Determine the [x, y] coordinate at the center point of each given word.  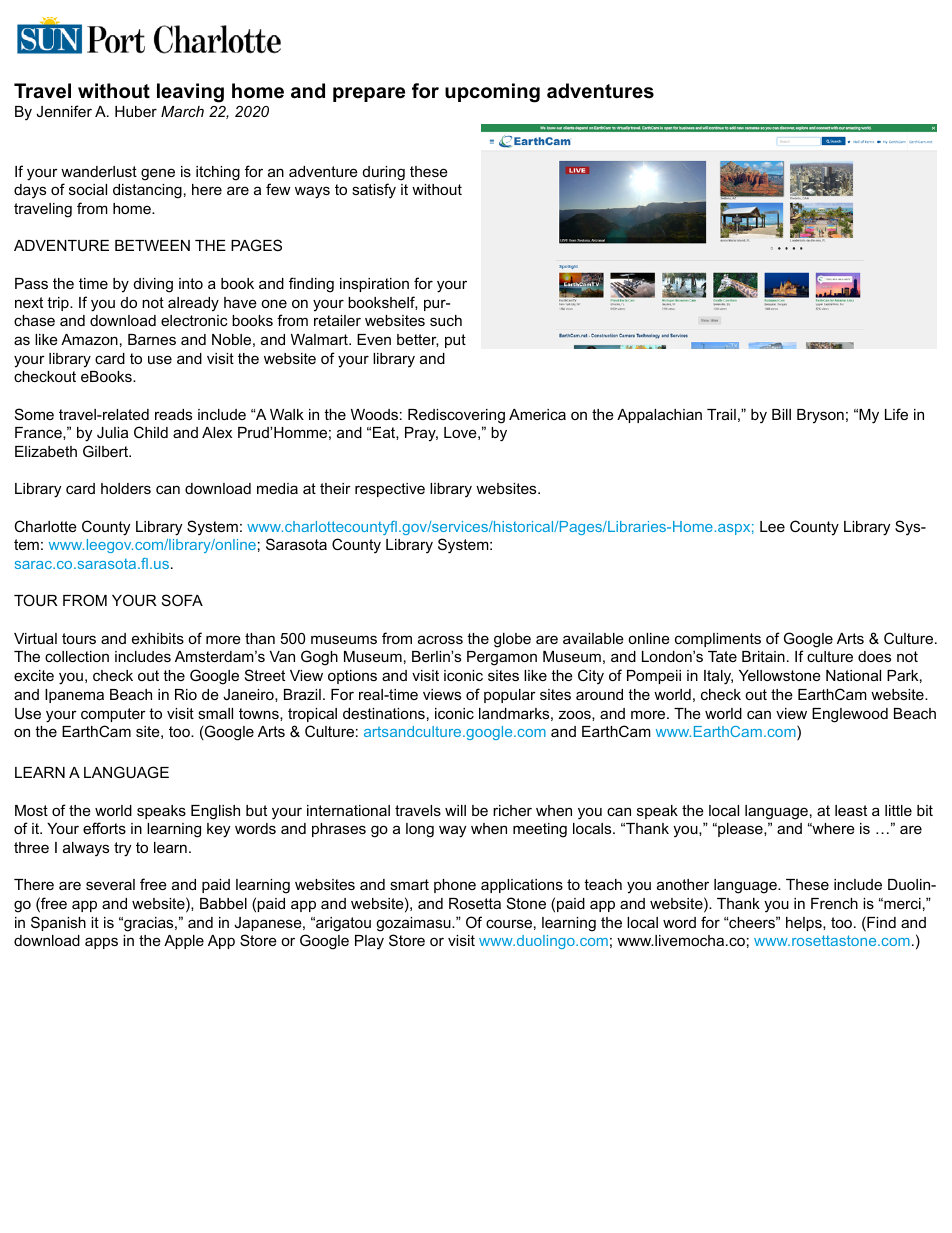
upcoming [492, 93]
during [384, 173]
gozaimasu [414, 924]
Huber [136, 111]
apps [101, 943]
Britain [763, 656]
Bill [781, 414]
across [440, 639]
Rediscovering [456, 416]
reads [173, 414]
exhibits [158, 638]
